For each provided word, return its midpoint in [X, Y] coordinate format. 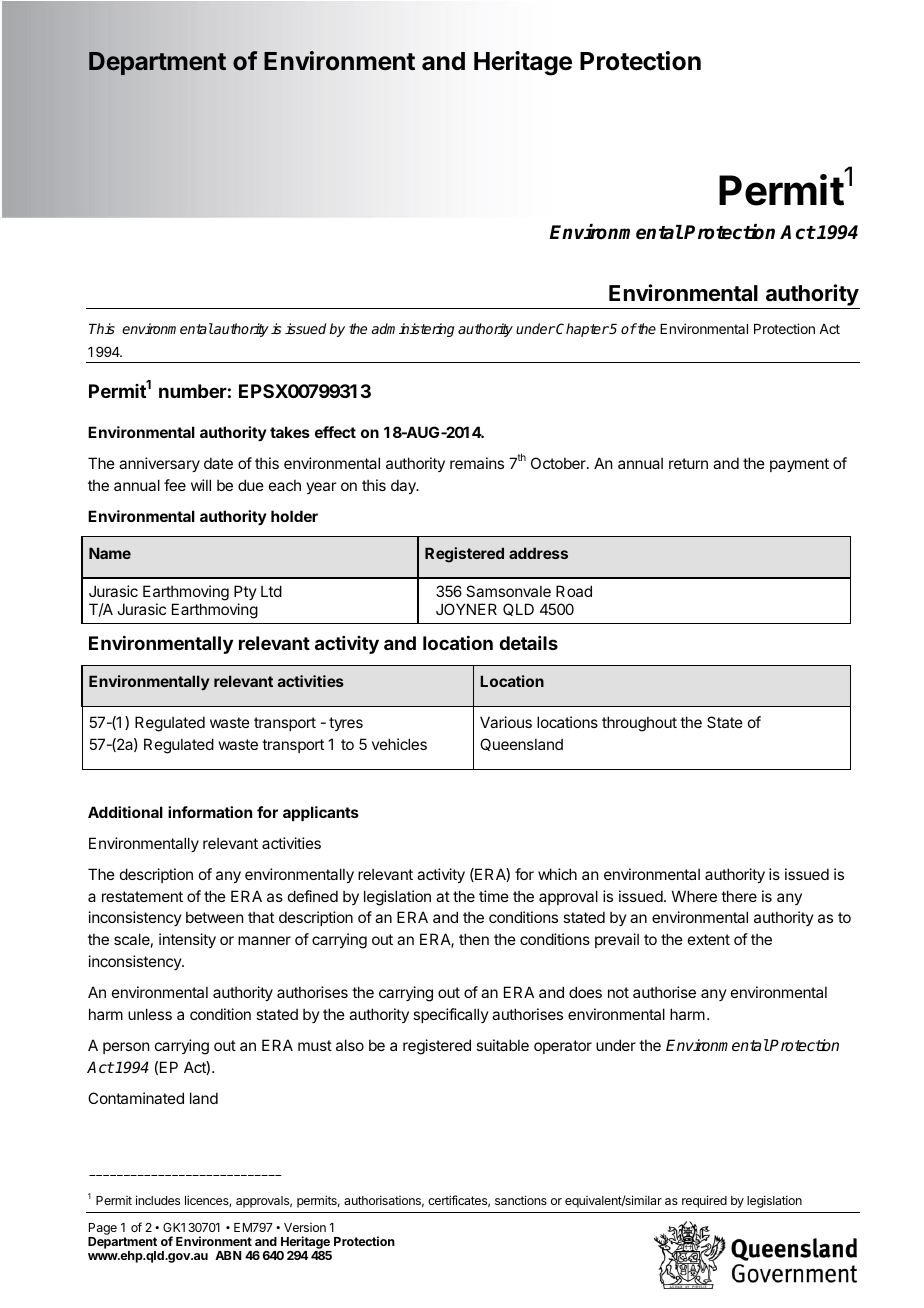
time [494, 896]
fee [175, 485]
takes [290, 432]
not [618, 992]
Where [694, 896]
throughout [639, 724]
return [688, 463]
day [404, 486]
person [126, 1048]
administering [413, 330]
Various [506, 722]
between [214, 917]
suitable [502, 1045]
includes [158, 1200]
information [210, 812]
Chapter [582, 330]
